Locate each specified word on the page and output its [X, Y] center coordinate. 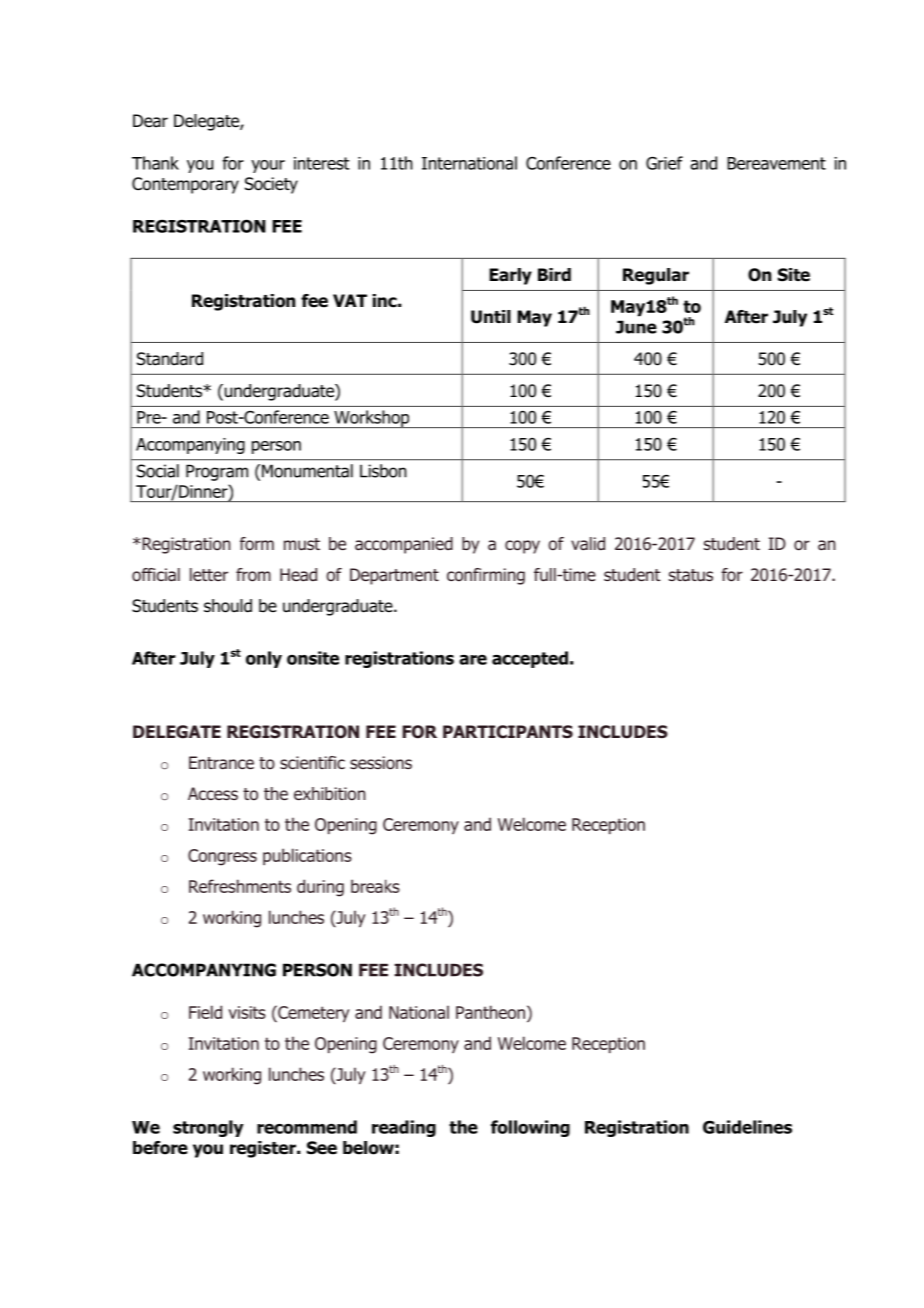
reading [404, 1128]
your [268, 166]
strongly [208, 1128]
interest [322, 163]
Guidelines [747, 1127]
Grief [664, 163]
